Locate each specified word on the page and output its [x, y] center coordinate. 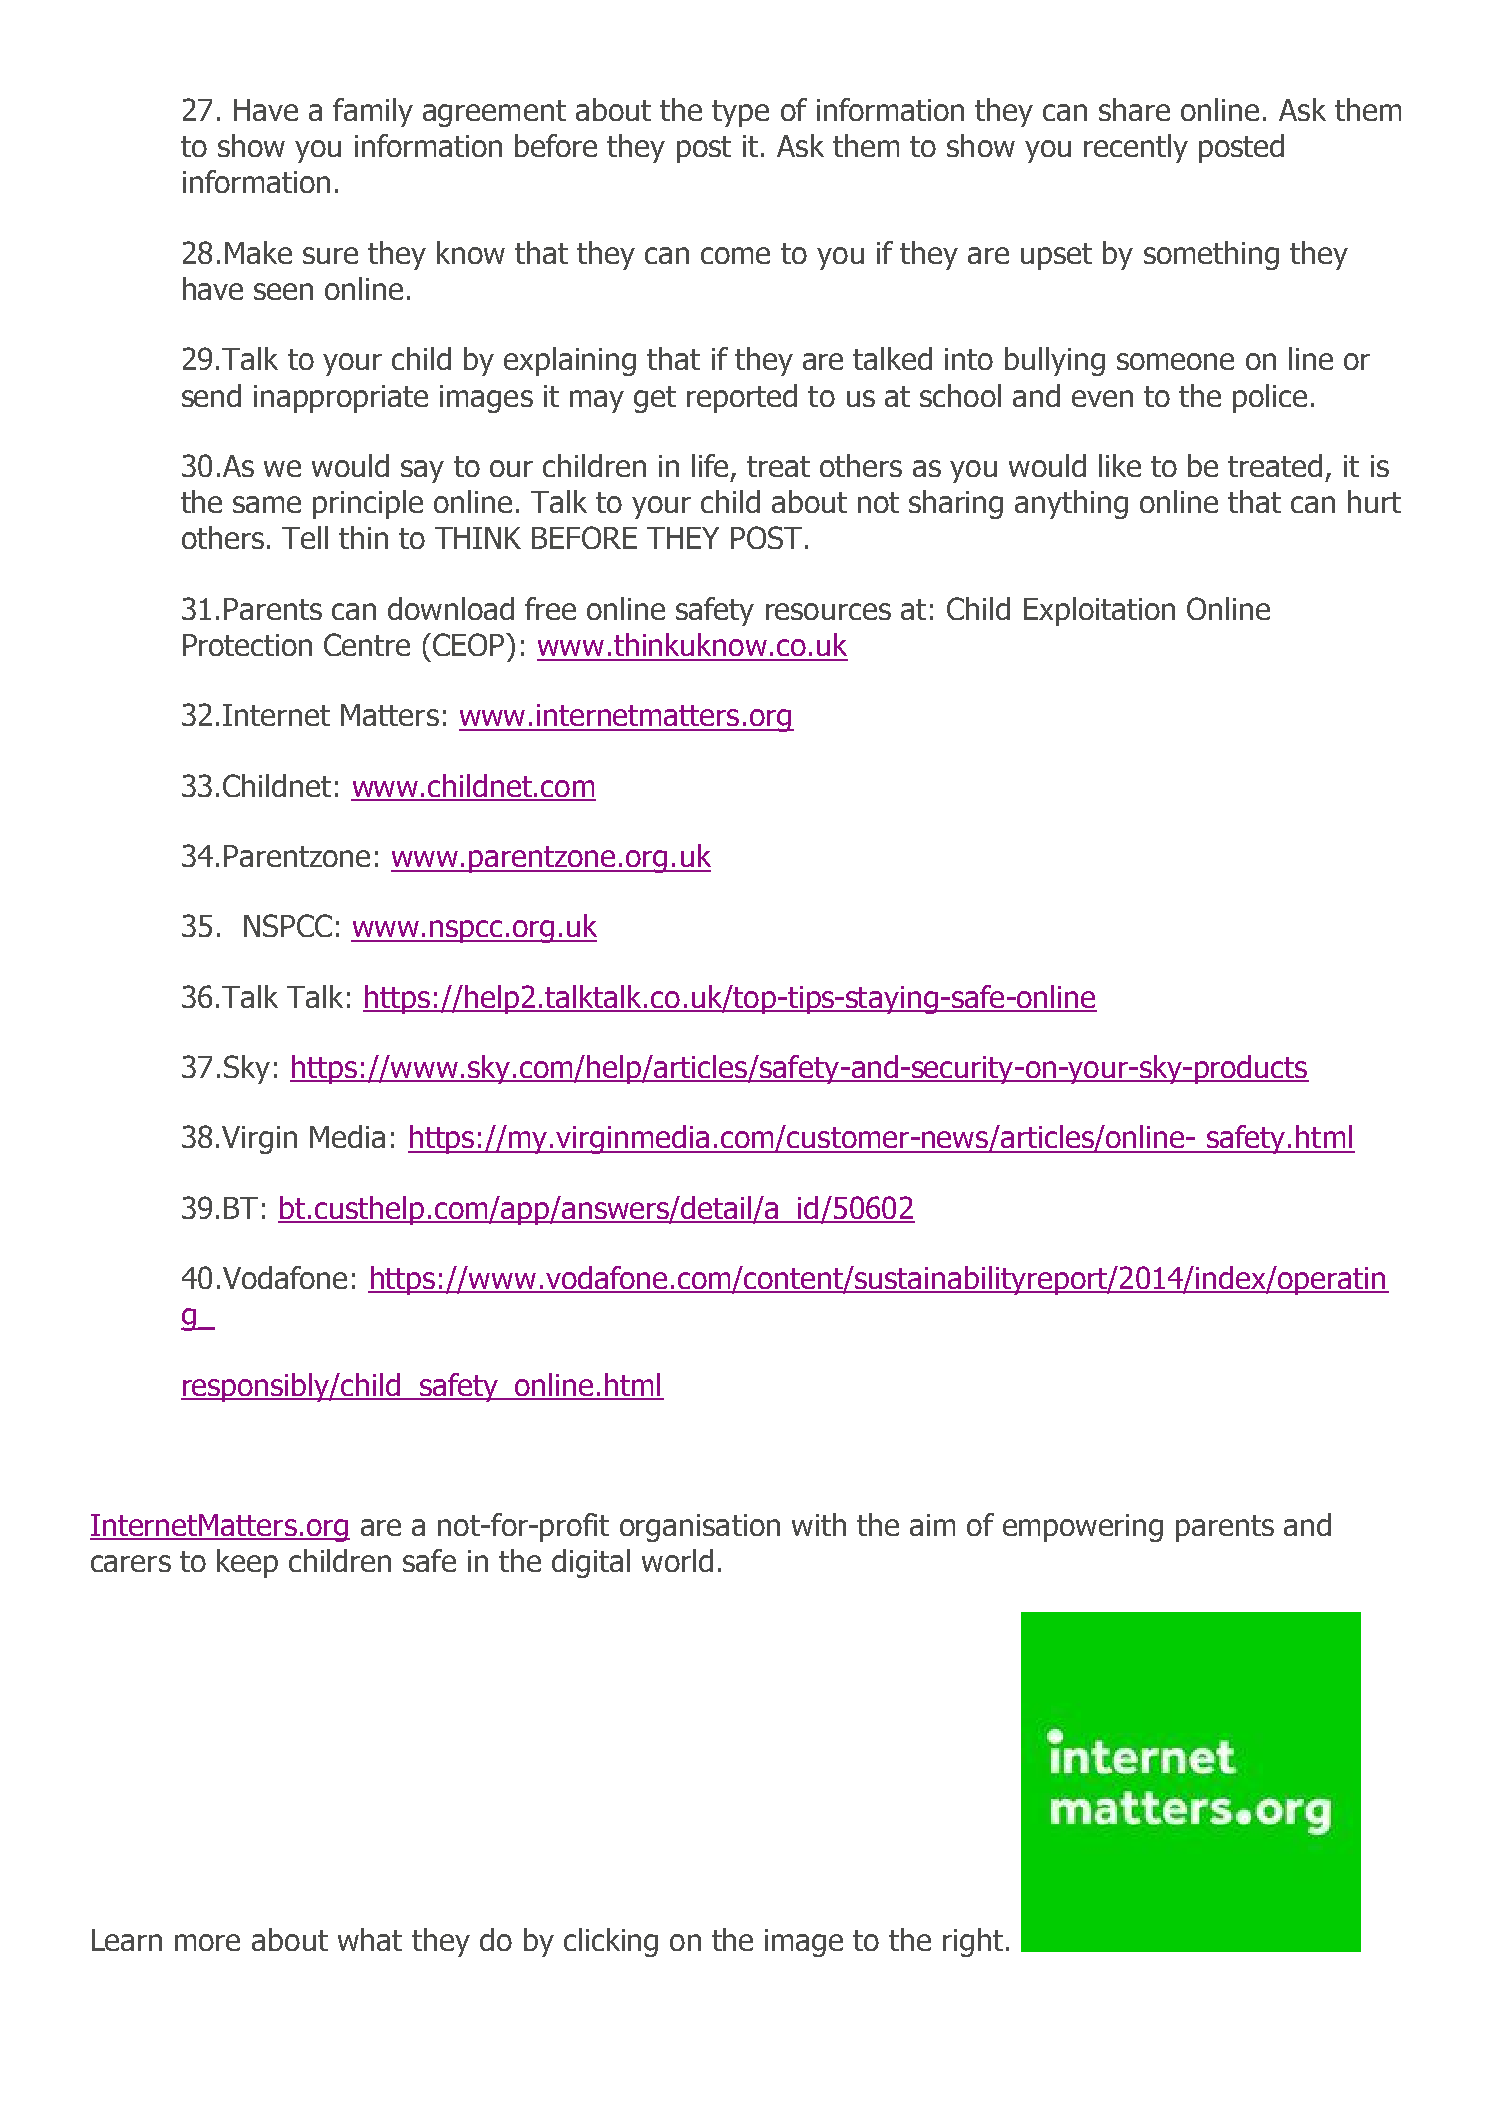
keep [247, 1563]
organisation [700, 1528]
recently [1136, 148]
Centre [367, 644]
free [550, 608]
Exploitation [1099, 611]
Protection [247, 645]
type [740, 113]
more [207, 1942]
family [373, 112]
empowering [1083, 1528]
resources [828, 611]
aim [932, 1525]
